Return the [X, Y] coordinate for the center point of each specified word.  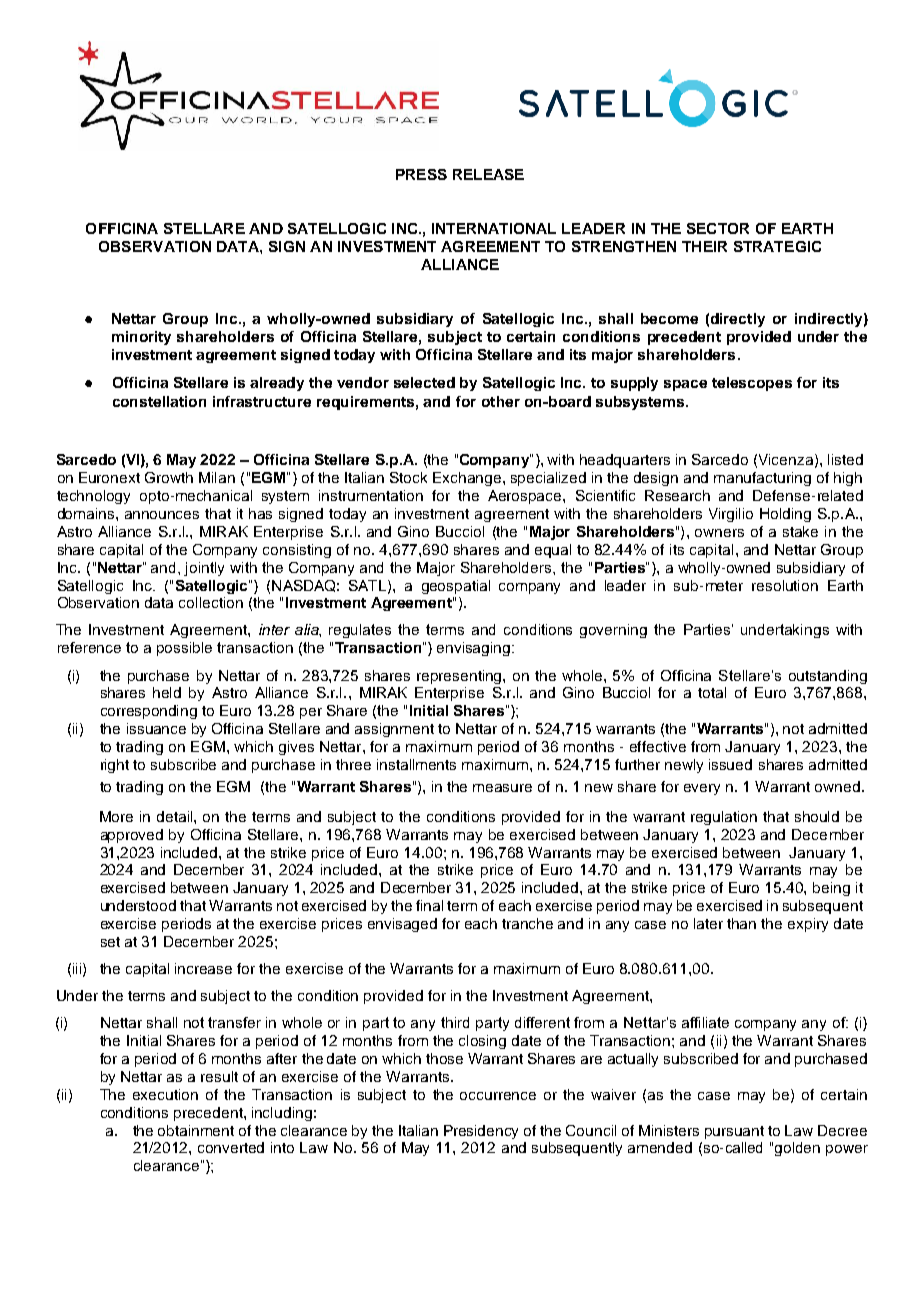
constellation [159, 401]
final [429, 905]
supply [634, 384]
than [741, 923]
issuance [156, 728]
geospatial [456, 587]
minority [141, 338]
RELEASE [488, 174]
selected [424, 382]
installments [416, 764]
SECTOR [718, 228]
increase [203, 968]
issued [730, 764]
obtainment [196, 1130]
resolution [785, 585]
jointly [204, 569]
